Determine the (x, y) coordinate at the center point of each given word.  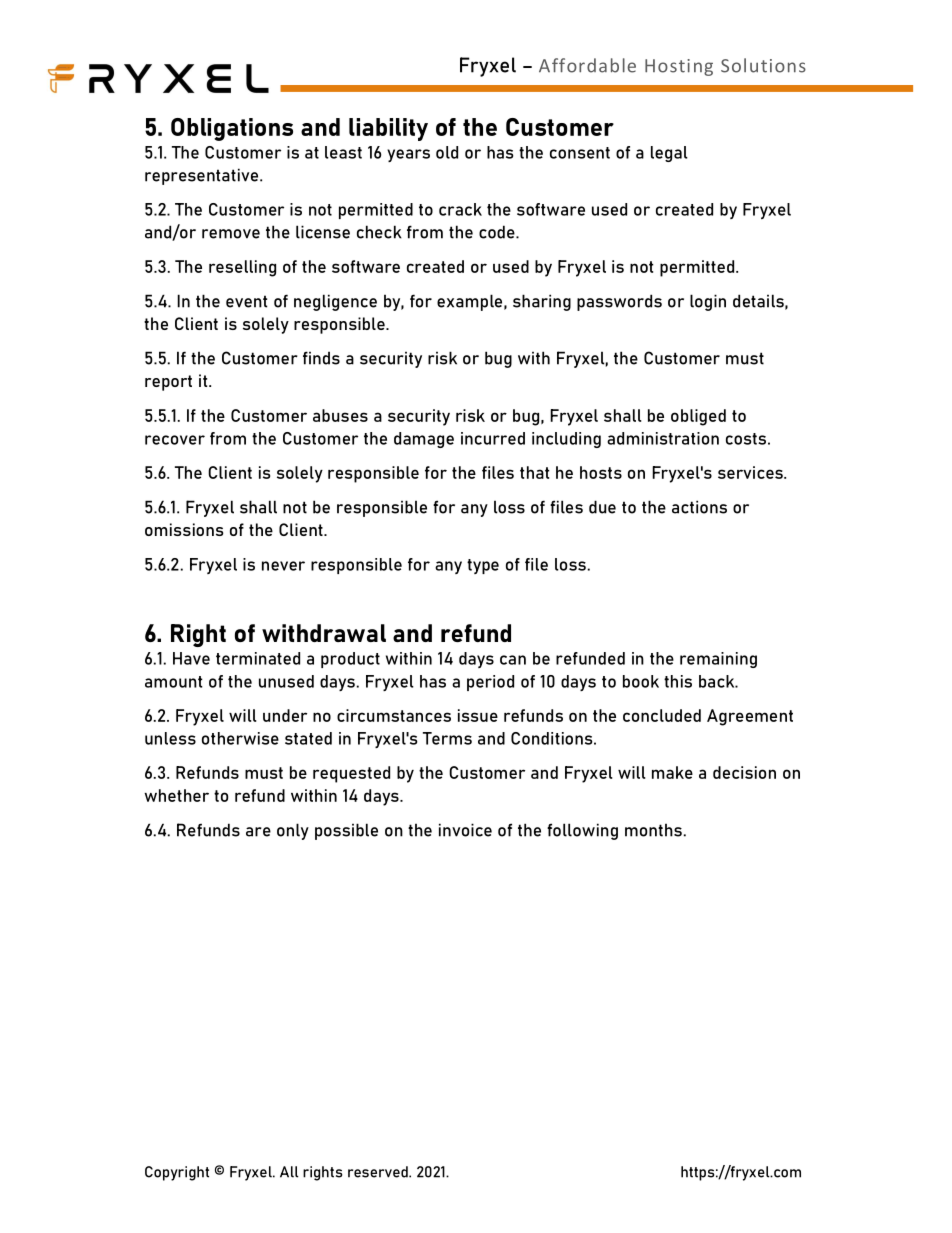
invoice (465, 830)
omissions (184, 529)
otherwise (240, 738)
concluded (662, 715)
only (293, 831)
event (246, 301)
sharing (542, 302)
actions (699, 507)
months (653, 830)
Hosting (679, 67)
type (483, 566)
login (708, 302)
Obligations (232, 129)
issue (478, 715)
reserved (379, 1172)
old (447, 152)
